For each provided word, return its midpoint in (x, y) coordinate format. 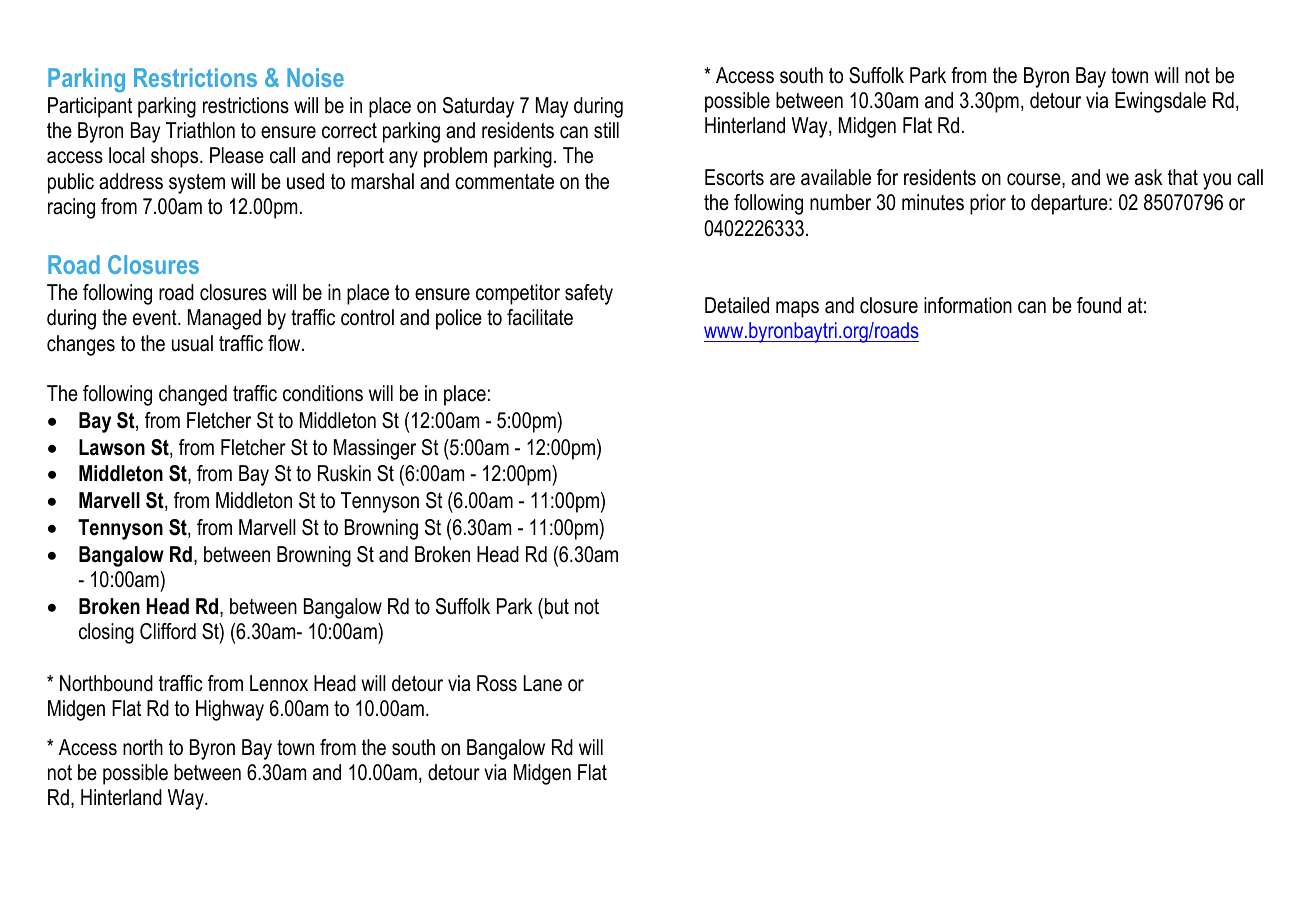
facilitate (540, 317)
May (552, 107)
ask (1149, 177)
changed (193, 395)
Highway (230, 710)
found (1099, 305)
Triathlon (200, 130)
